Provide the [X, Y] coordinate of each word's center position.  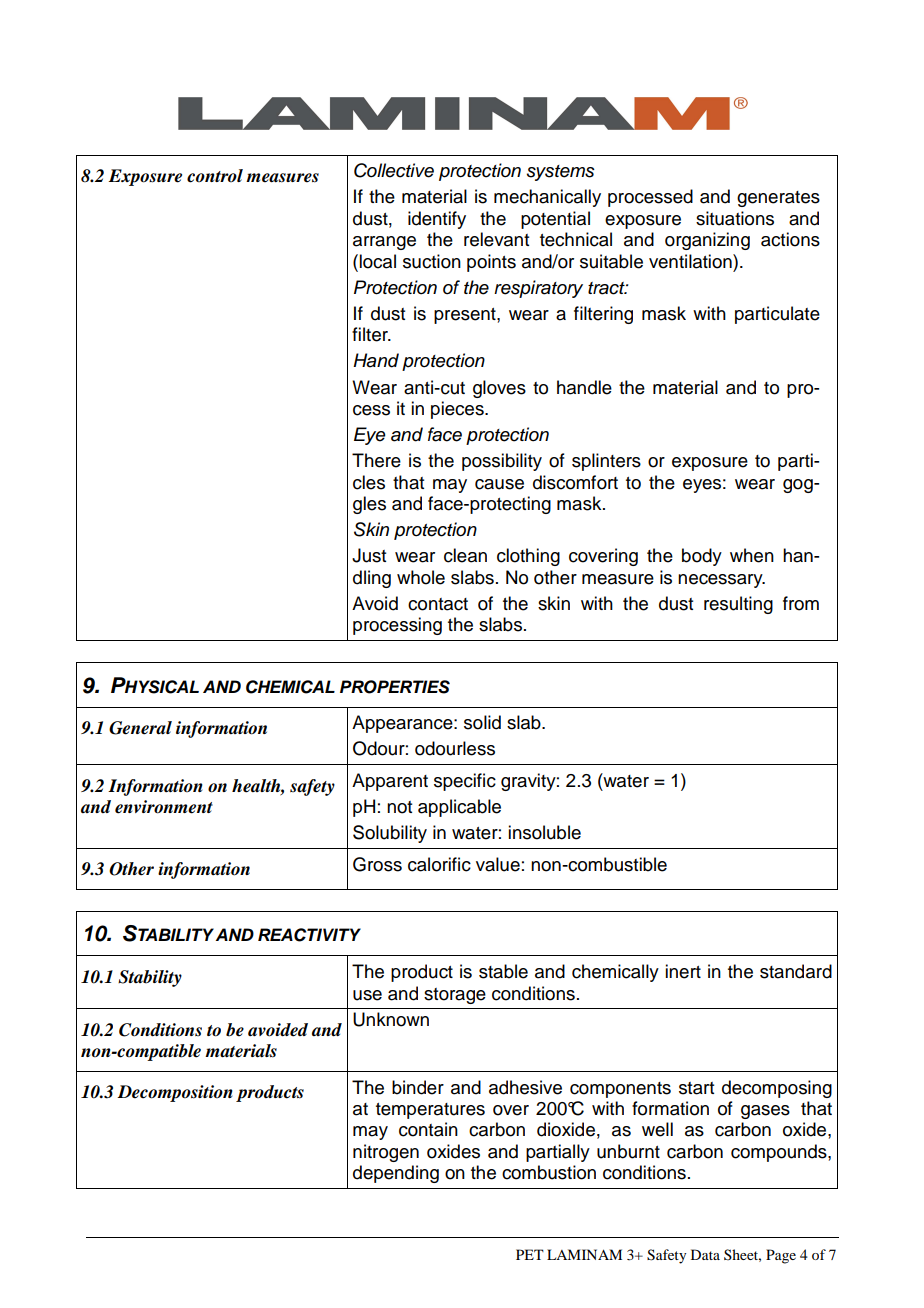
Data [705, 1254]
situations [735, 218]
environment [164, 807]
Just [369, 555]
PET [530, 1254]
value [498, 864]
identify [437, 220]
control [215, 176]
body [702, 557]
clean [465, 555]
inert [683, 971]
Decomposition [175, 1093]
